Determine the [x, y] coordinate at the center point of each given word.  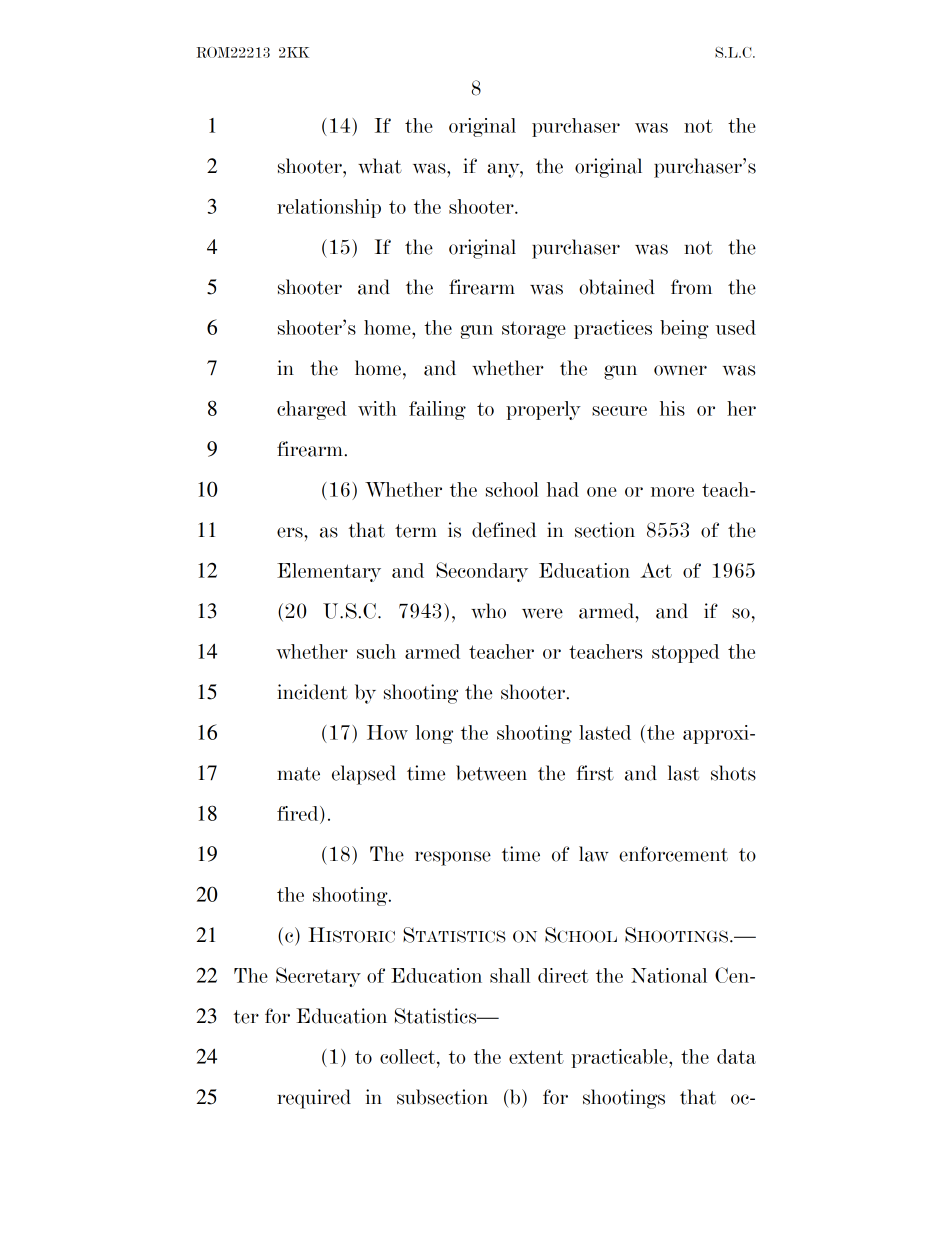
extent [536, 1057]
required [314, 1099]
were [542, 613]
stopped [685, 653]
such [376, 651]
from [691, 287]
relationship [329, 208]
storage [534, 330]
